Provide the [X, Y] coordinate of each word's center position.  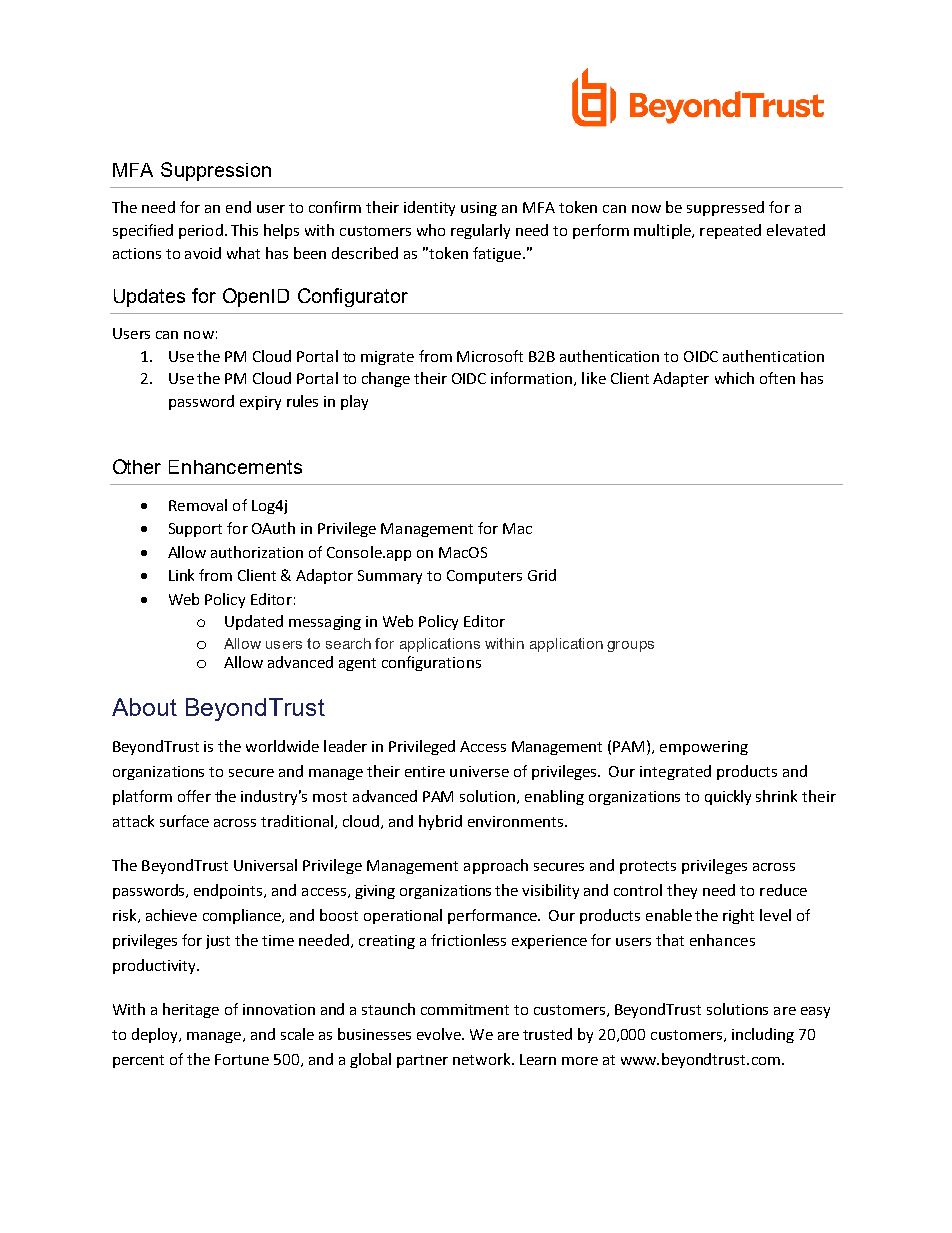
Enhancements [235, 467]
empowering [704, 748]
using [479, 209]
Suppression [216, 171]
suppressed [725, 208]
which [734, 378]
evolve [440, 1034]
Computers [484, 577]
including [763, 1035]
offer [194, 796]
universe [479, 771]
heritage [191, 1010]
